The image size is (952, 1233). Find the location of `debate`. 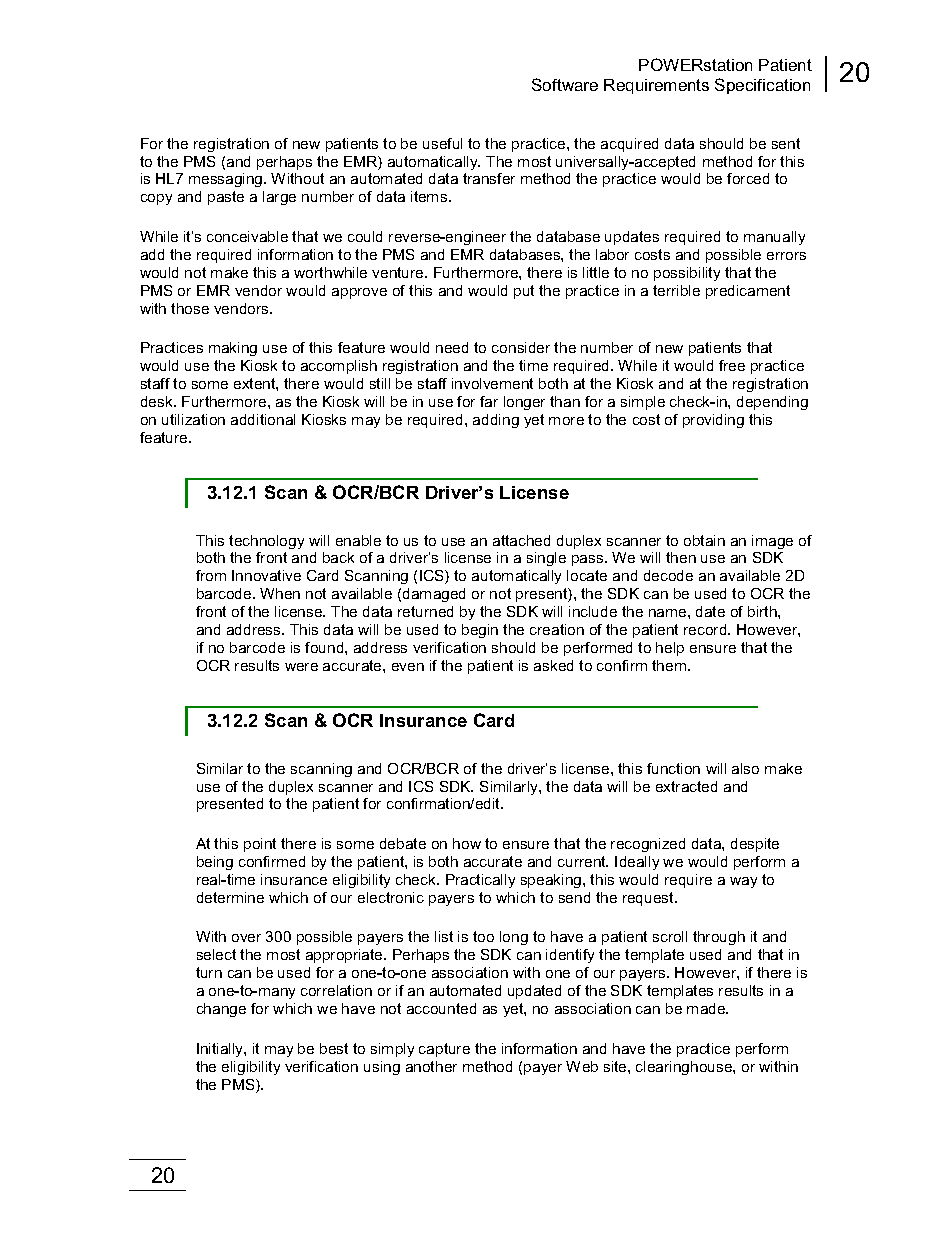

debate is located at coordinates (403, 843).
